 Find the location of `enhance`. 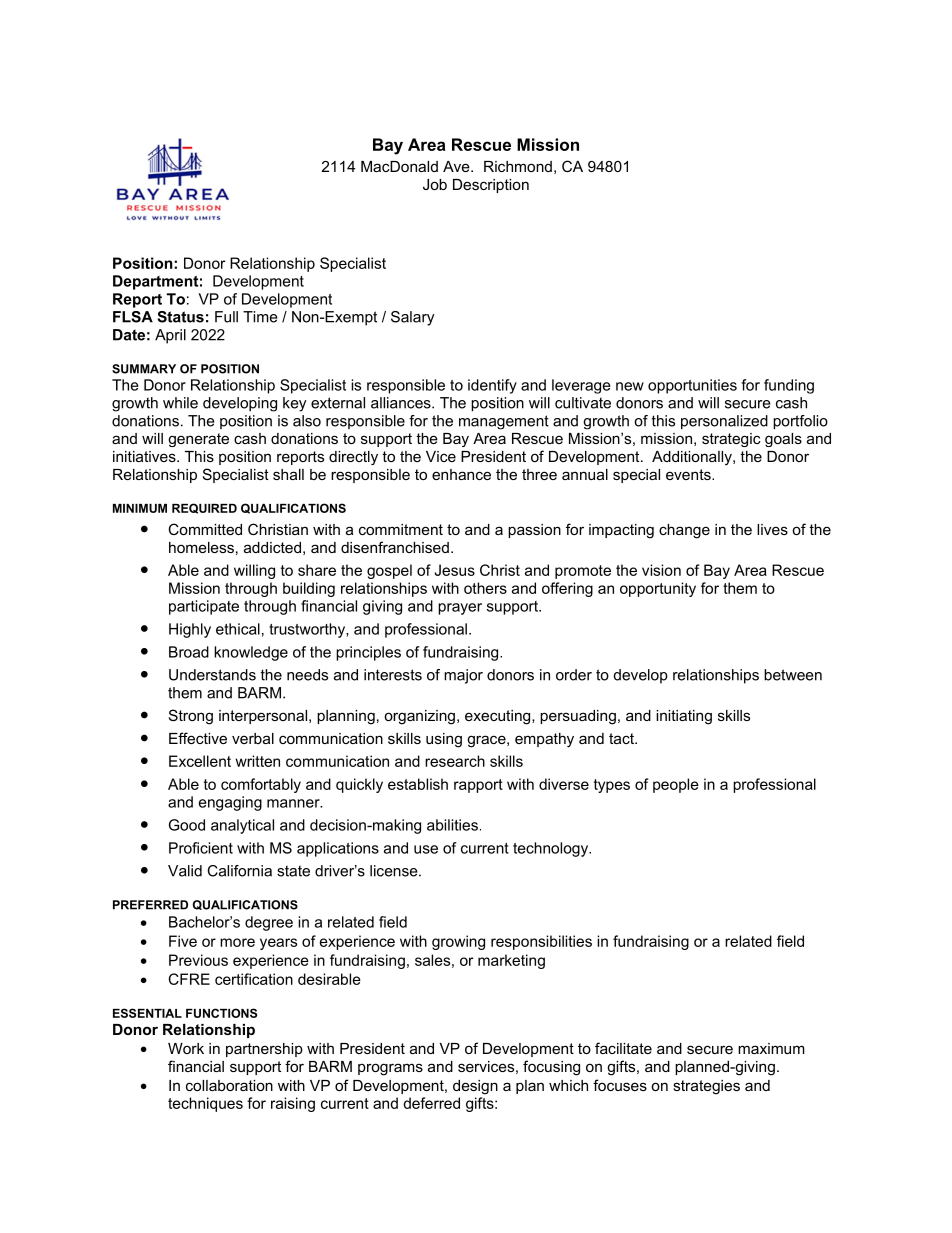

enhance is located at coordinates (461, 474).
